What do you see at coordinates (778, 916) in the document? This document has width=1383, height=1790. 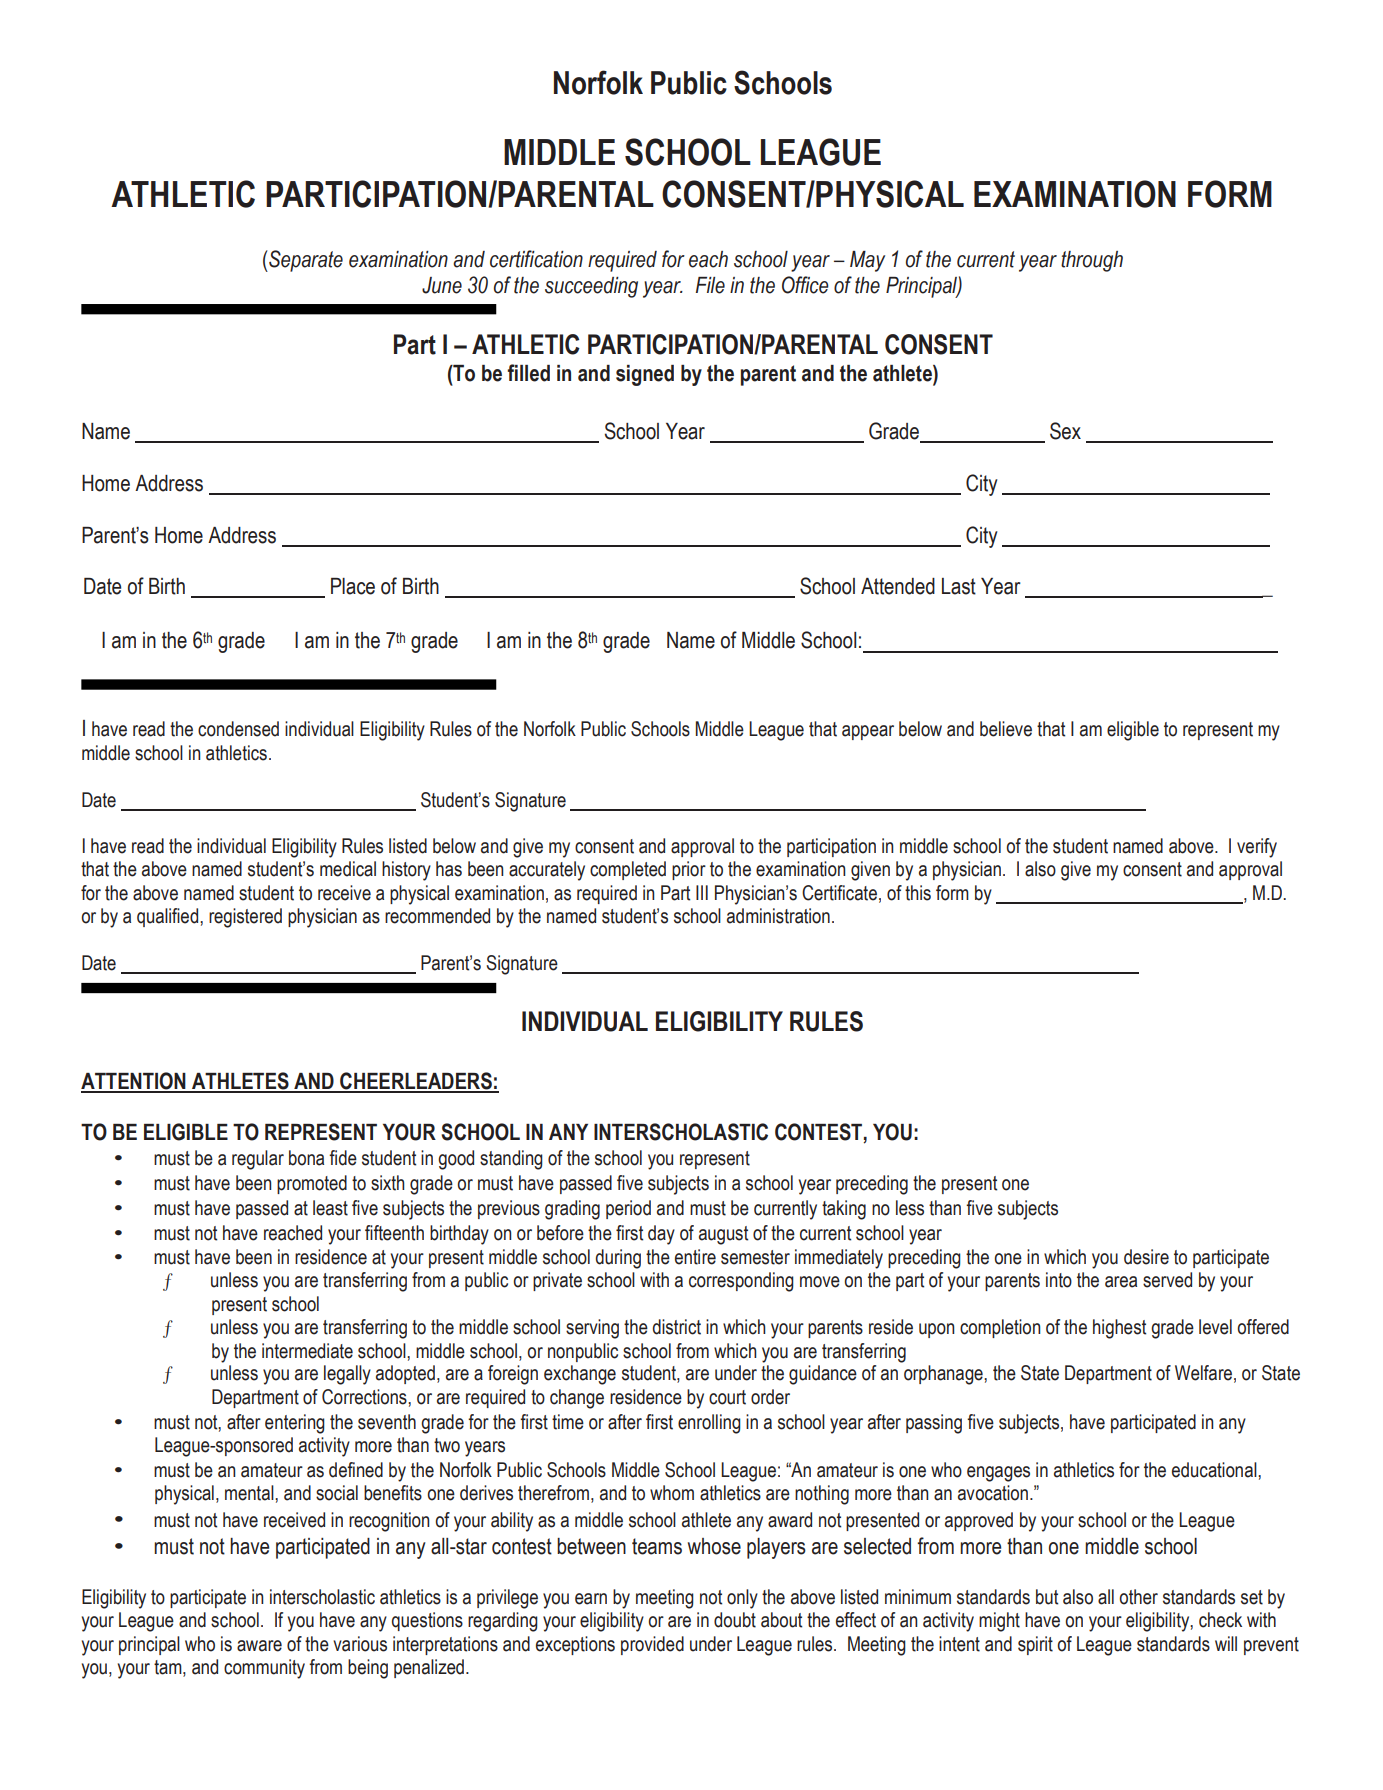 I see `administration` at bounding box center [778, 916].
